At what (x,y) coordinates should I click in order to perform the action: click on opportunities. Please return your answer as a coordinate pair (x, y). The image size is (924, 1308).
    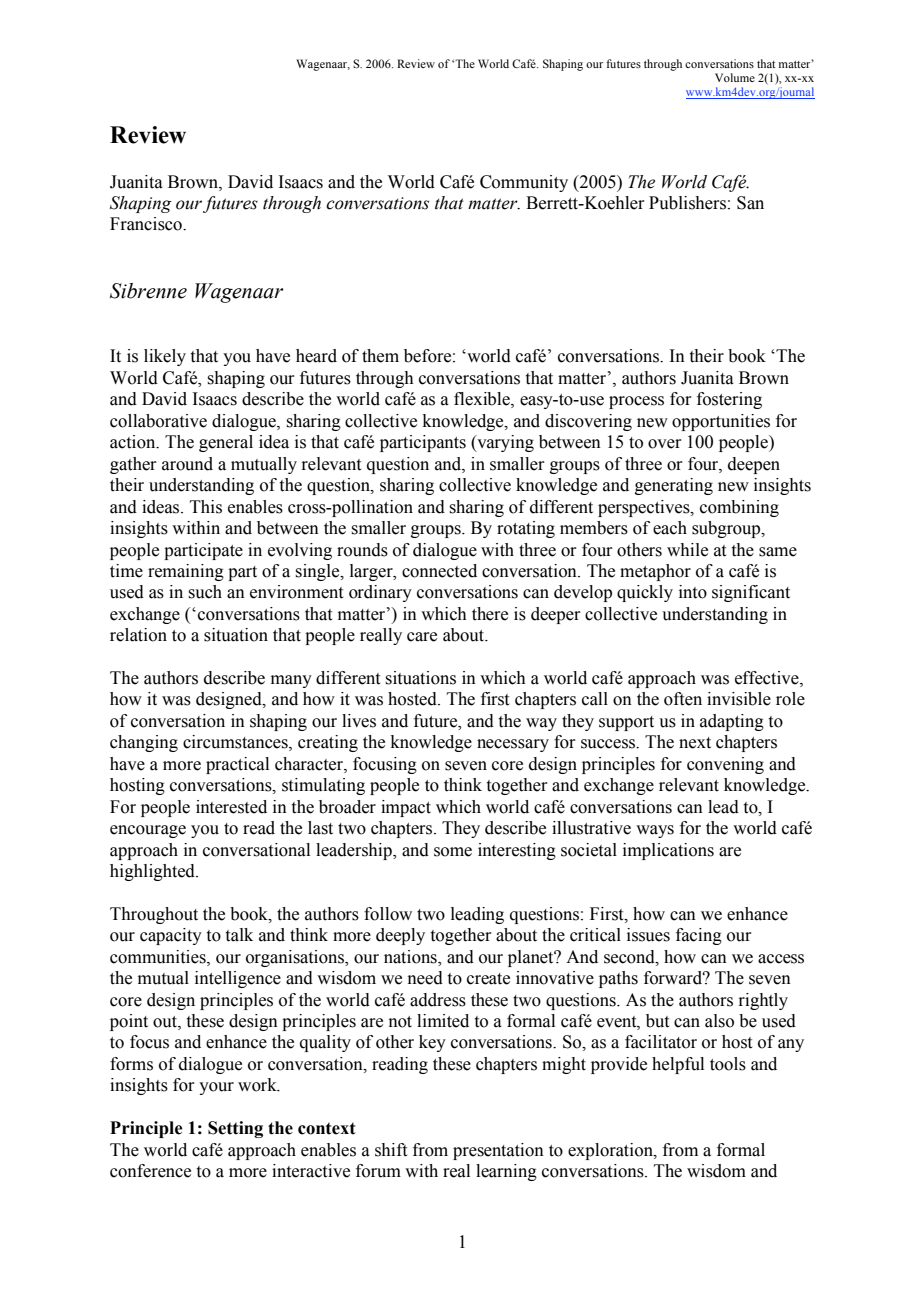
    Looking at the image, I should click on (721, 422).
